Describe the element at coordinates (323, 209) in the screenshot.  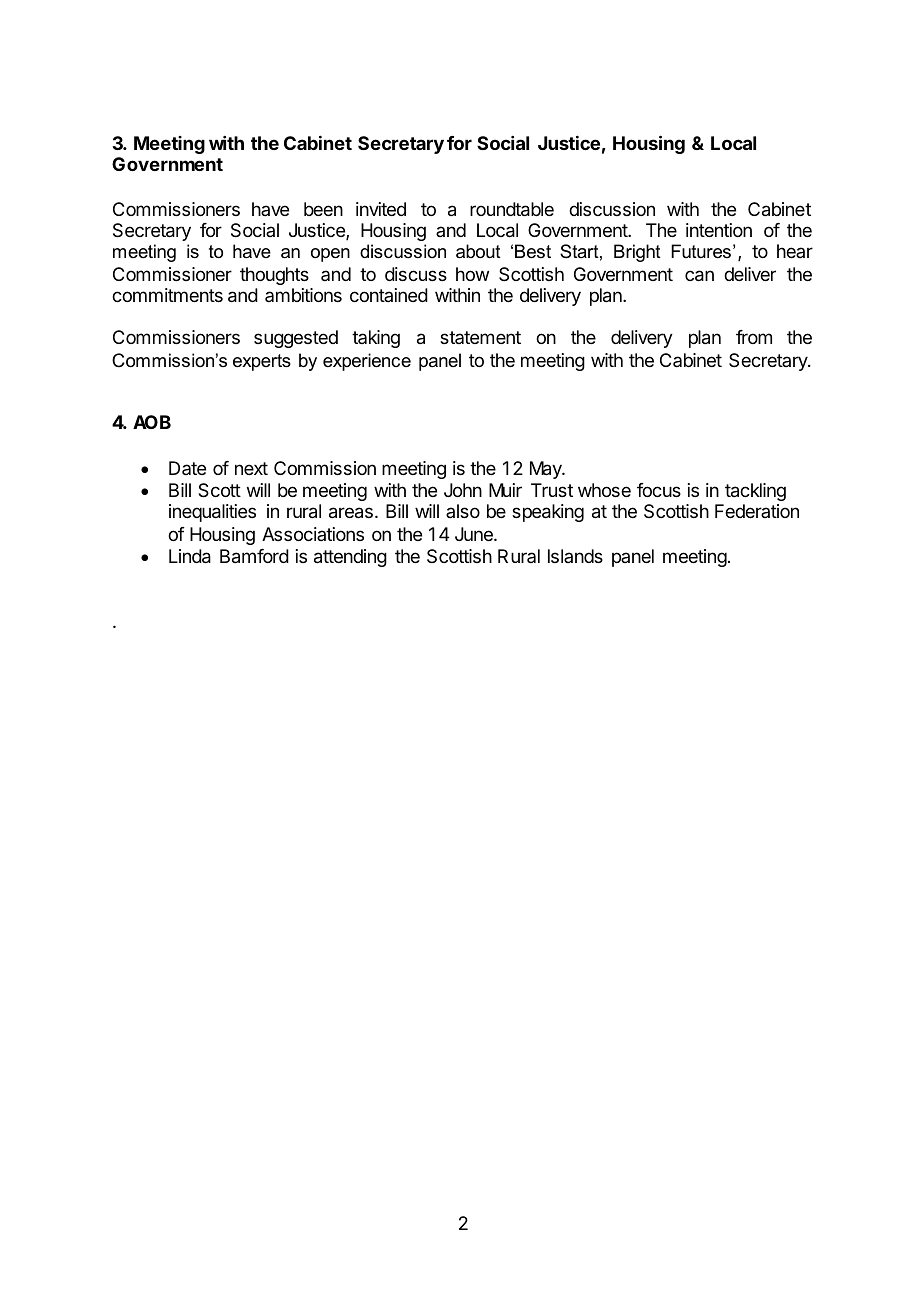
I see `been` at that location.
